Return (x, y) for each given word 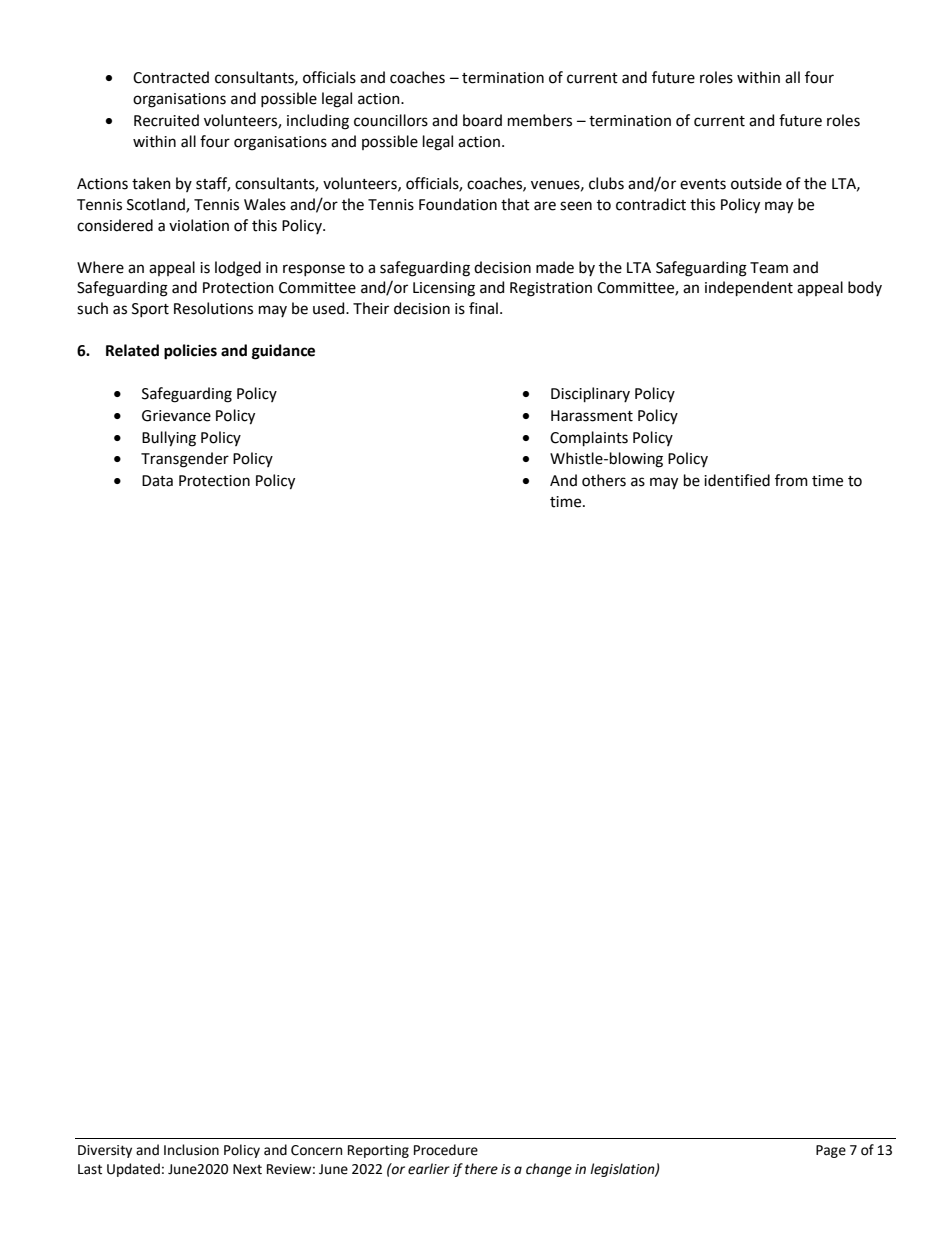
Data (157, 481)
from (791, 480)
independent (749, 288)
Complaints (589, 438)
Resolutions (213, 308)
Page (831, 1151)
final (483, 308)
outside (756, 183)
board (482, 120)
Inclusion (191, 1150)
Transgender (185, 460)
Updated (133, 1170)
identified (737, 480)
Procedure (446, 1150)
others (604, 480)
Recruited (166, 120)
